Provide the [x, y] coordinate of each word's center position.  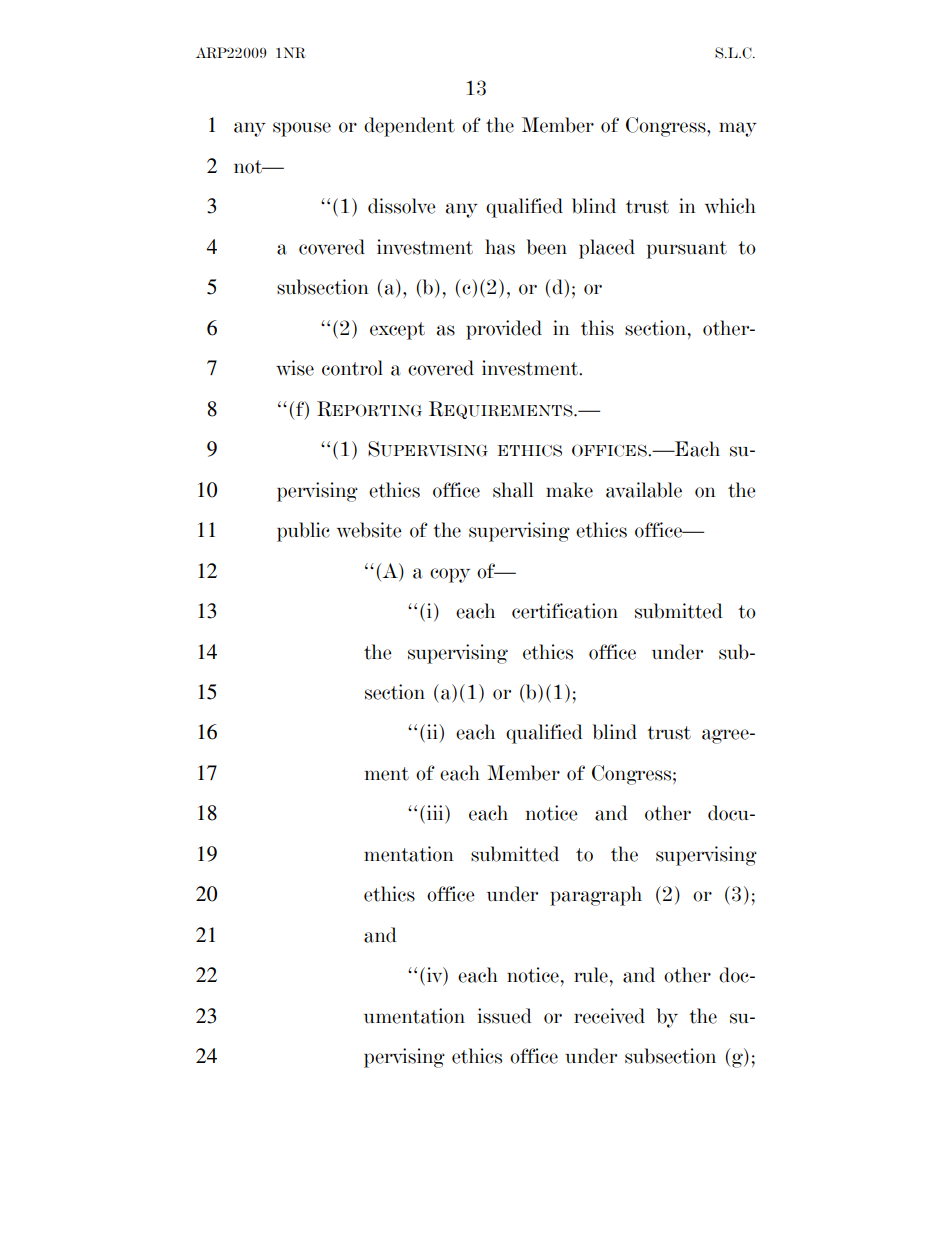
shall [513, 490]
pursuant [687, 250]
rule [591, 975]
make [569, 490]
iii [436, 812]
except [397, 331]
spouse [302, 129]
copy [450, 575]
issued [505, 1016]
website [369, 530]
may [738, 129]
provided [504, 330]
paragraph [596, 896]
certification [565, 611]
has [500, 247]
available [644, 490]
